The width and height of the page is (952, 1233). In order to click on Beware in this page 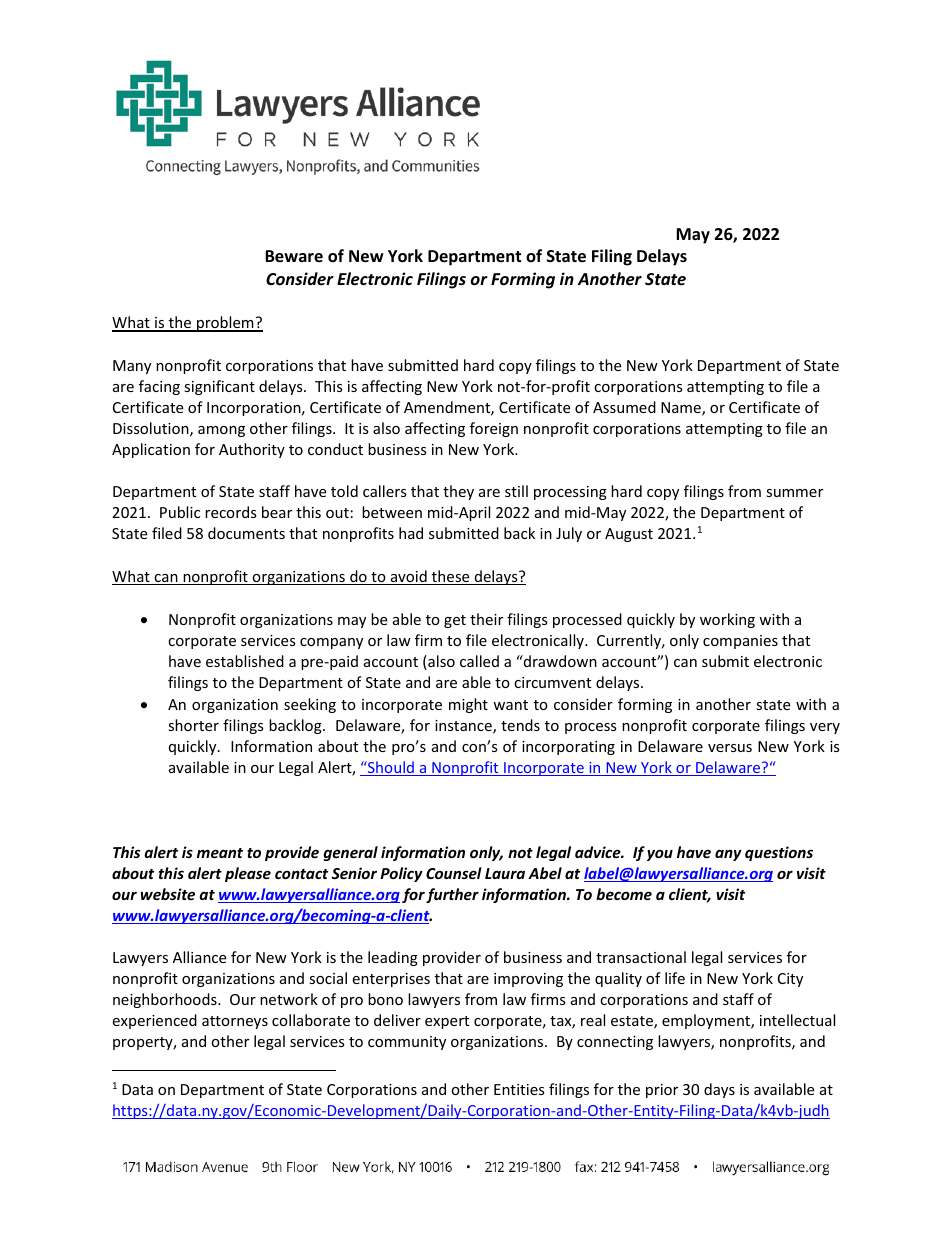, I will do `click(294, 256)`.
